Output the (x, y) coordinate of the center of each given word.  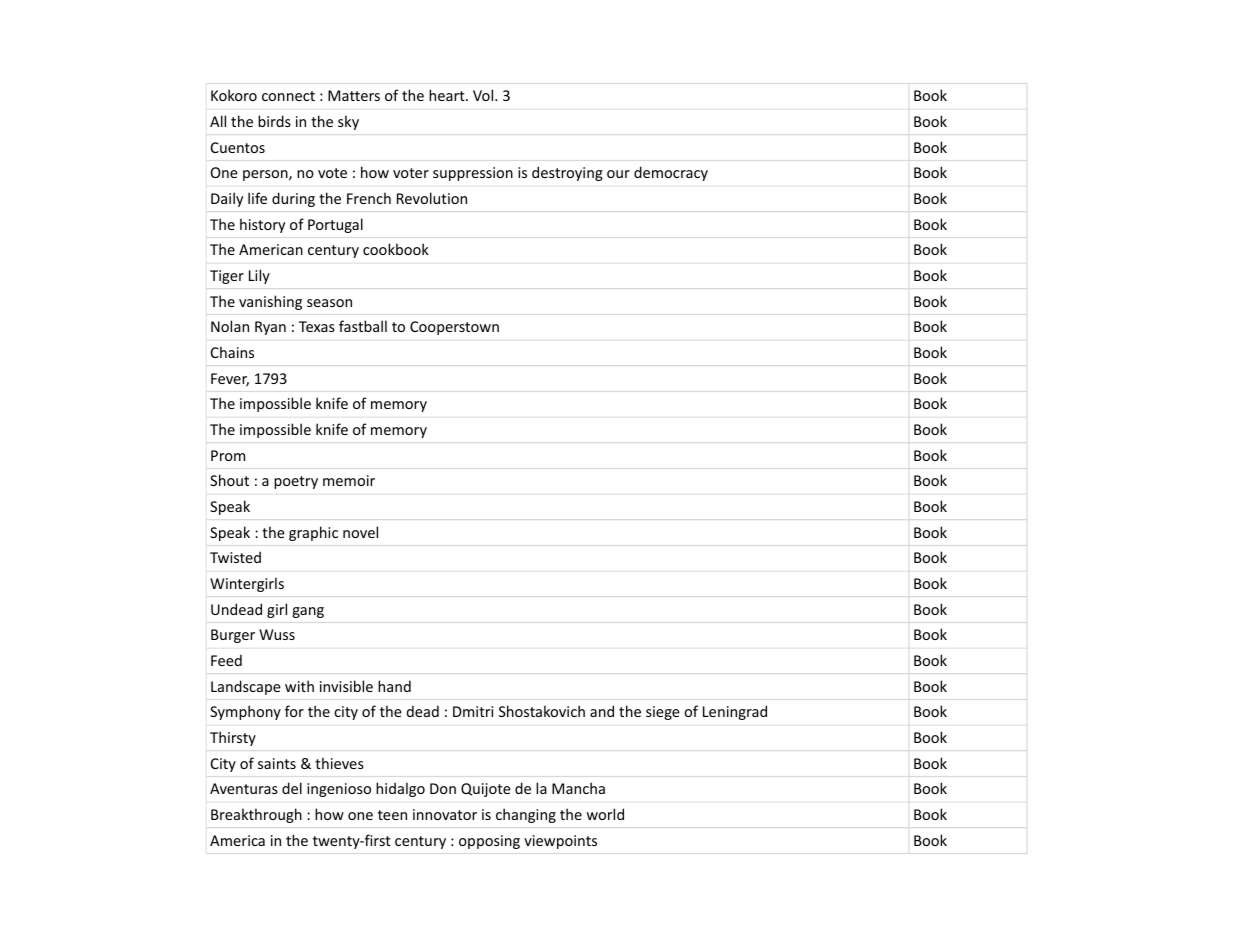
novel (360, 532)
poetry (296, 482)
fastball (363, 326)
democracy (671, 173)
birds (274, 121)
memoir (349, 480)
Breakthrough (256, 815)
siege (663, 713)
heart (448, 95)
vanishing (270, 302)
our (618, 174)
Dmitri (473, 711)
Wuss (277, 634)
